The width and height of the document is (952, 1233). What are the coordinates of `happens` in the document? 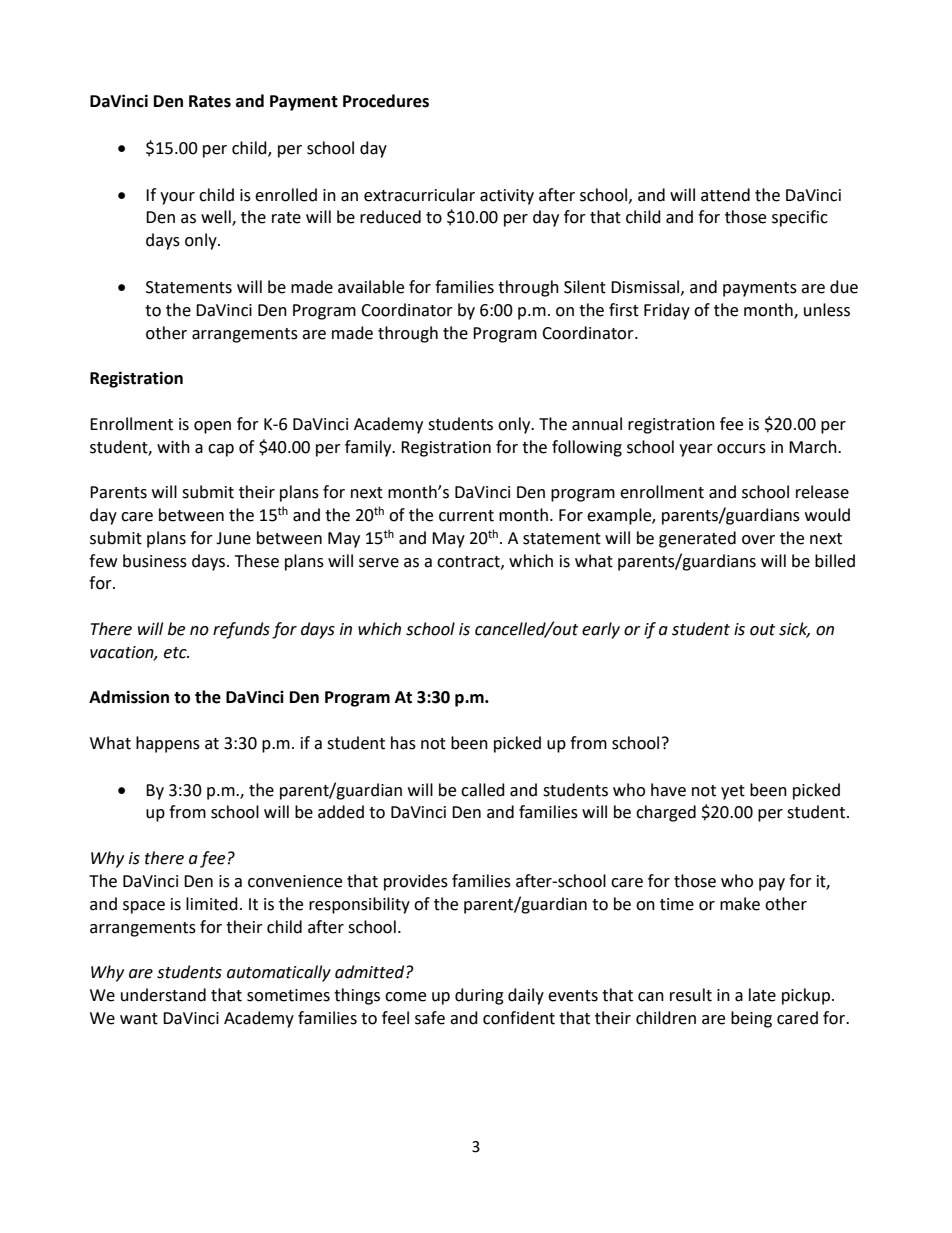 It's located at (168, 744).
